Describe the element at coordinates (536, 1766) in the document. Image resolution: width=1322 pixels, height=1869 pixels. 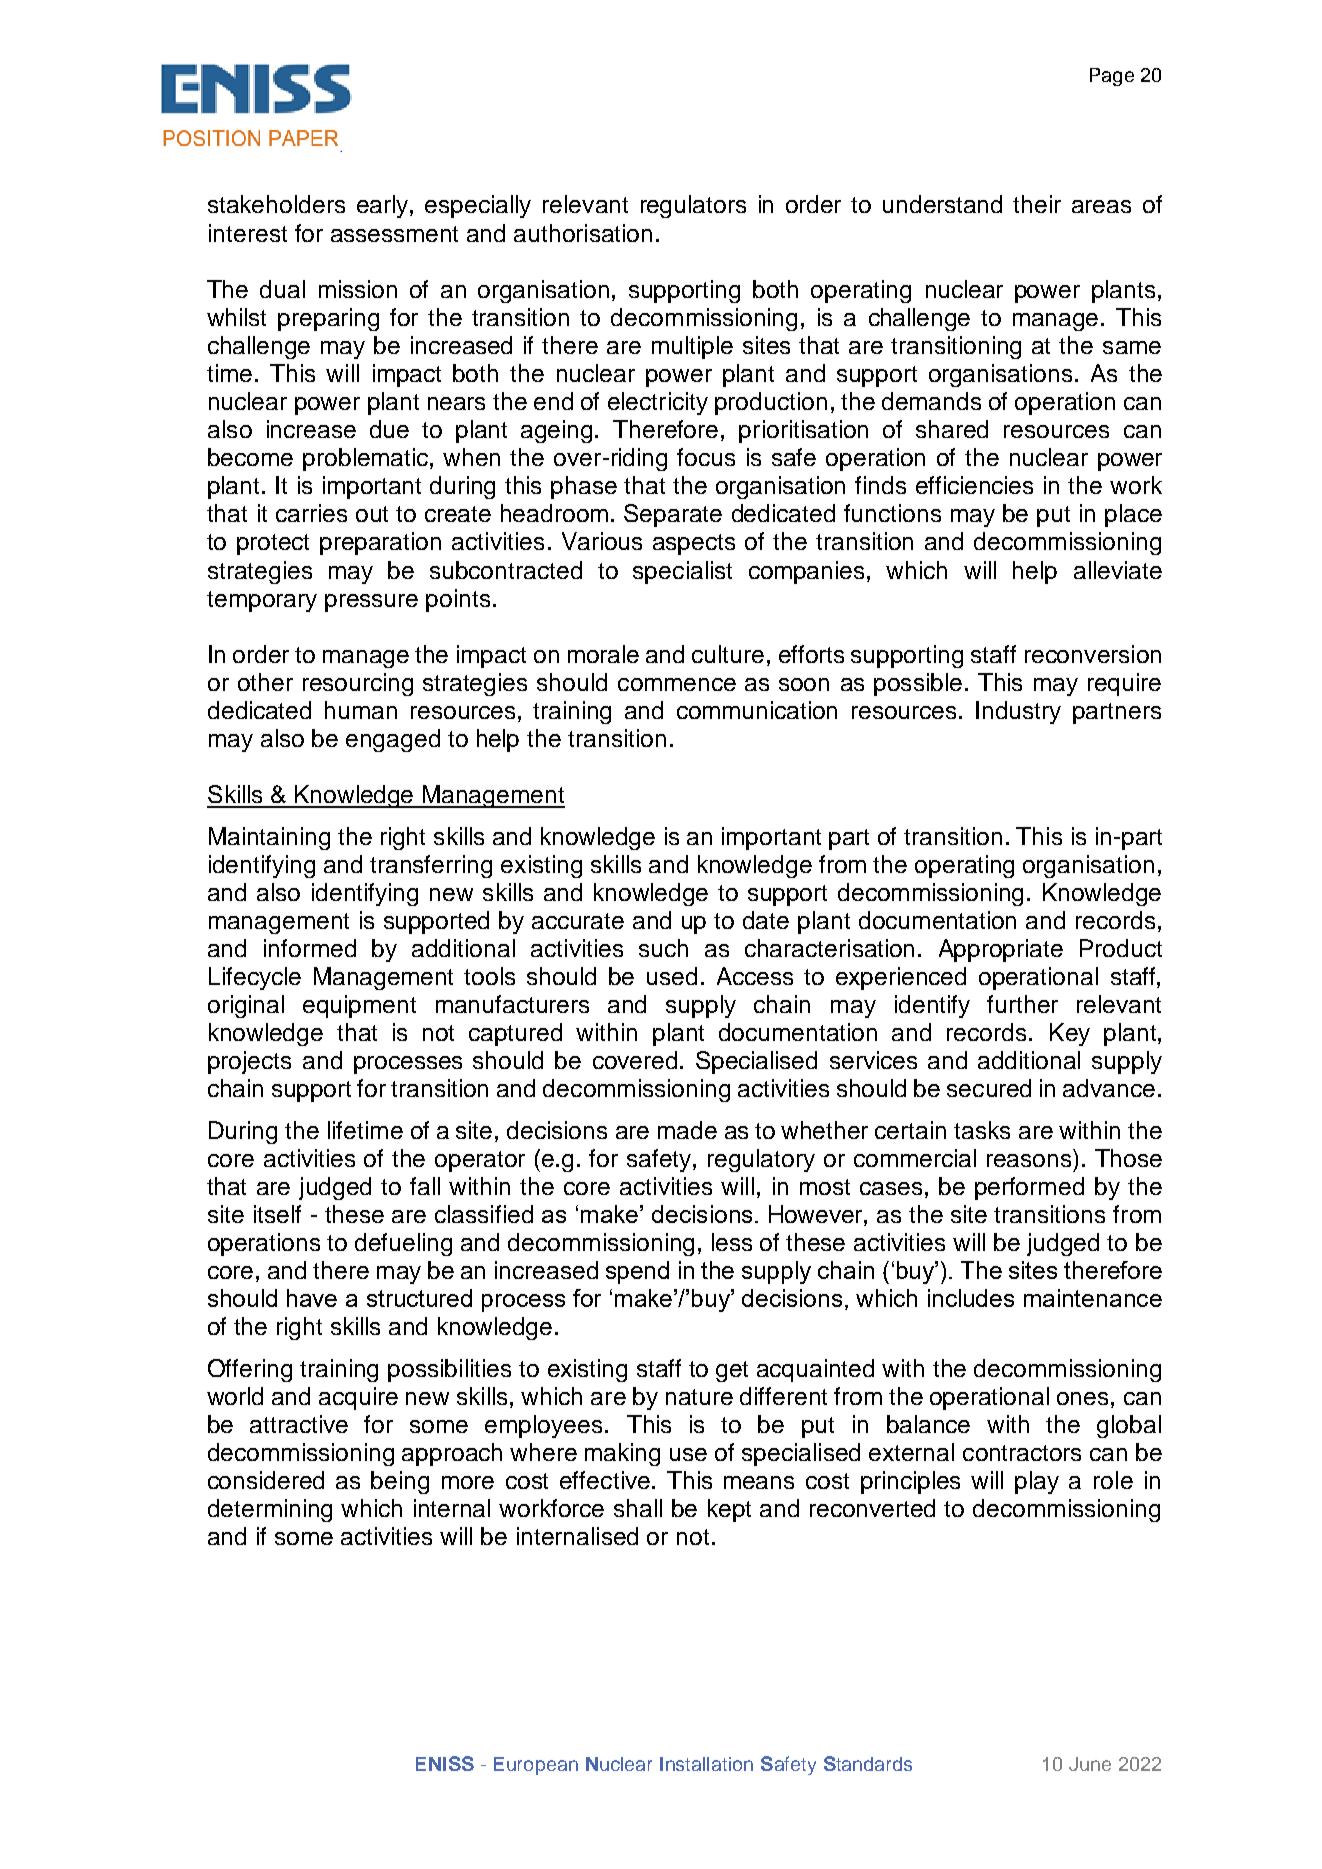
I see `European` at that location.
